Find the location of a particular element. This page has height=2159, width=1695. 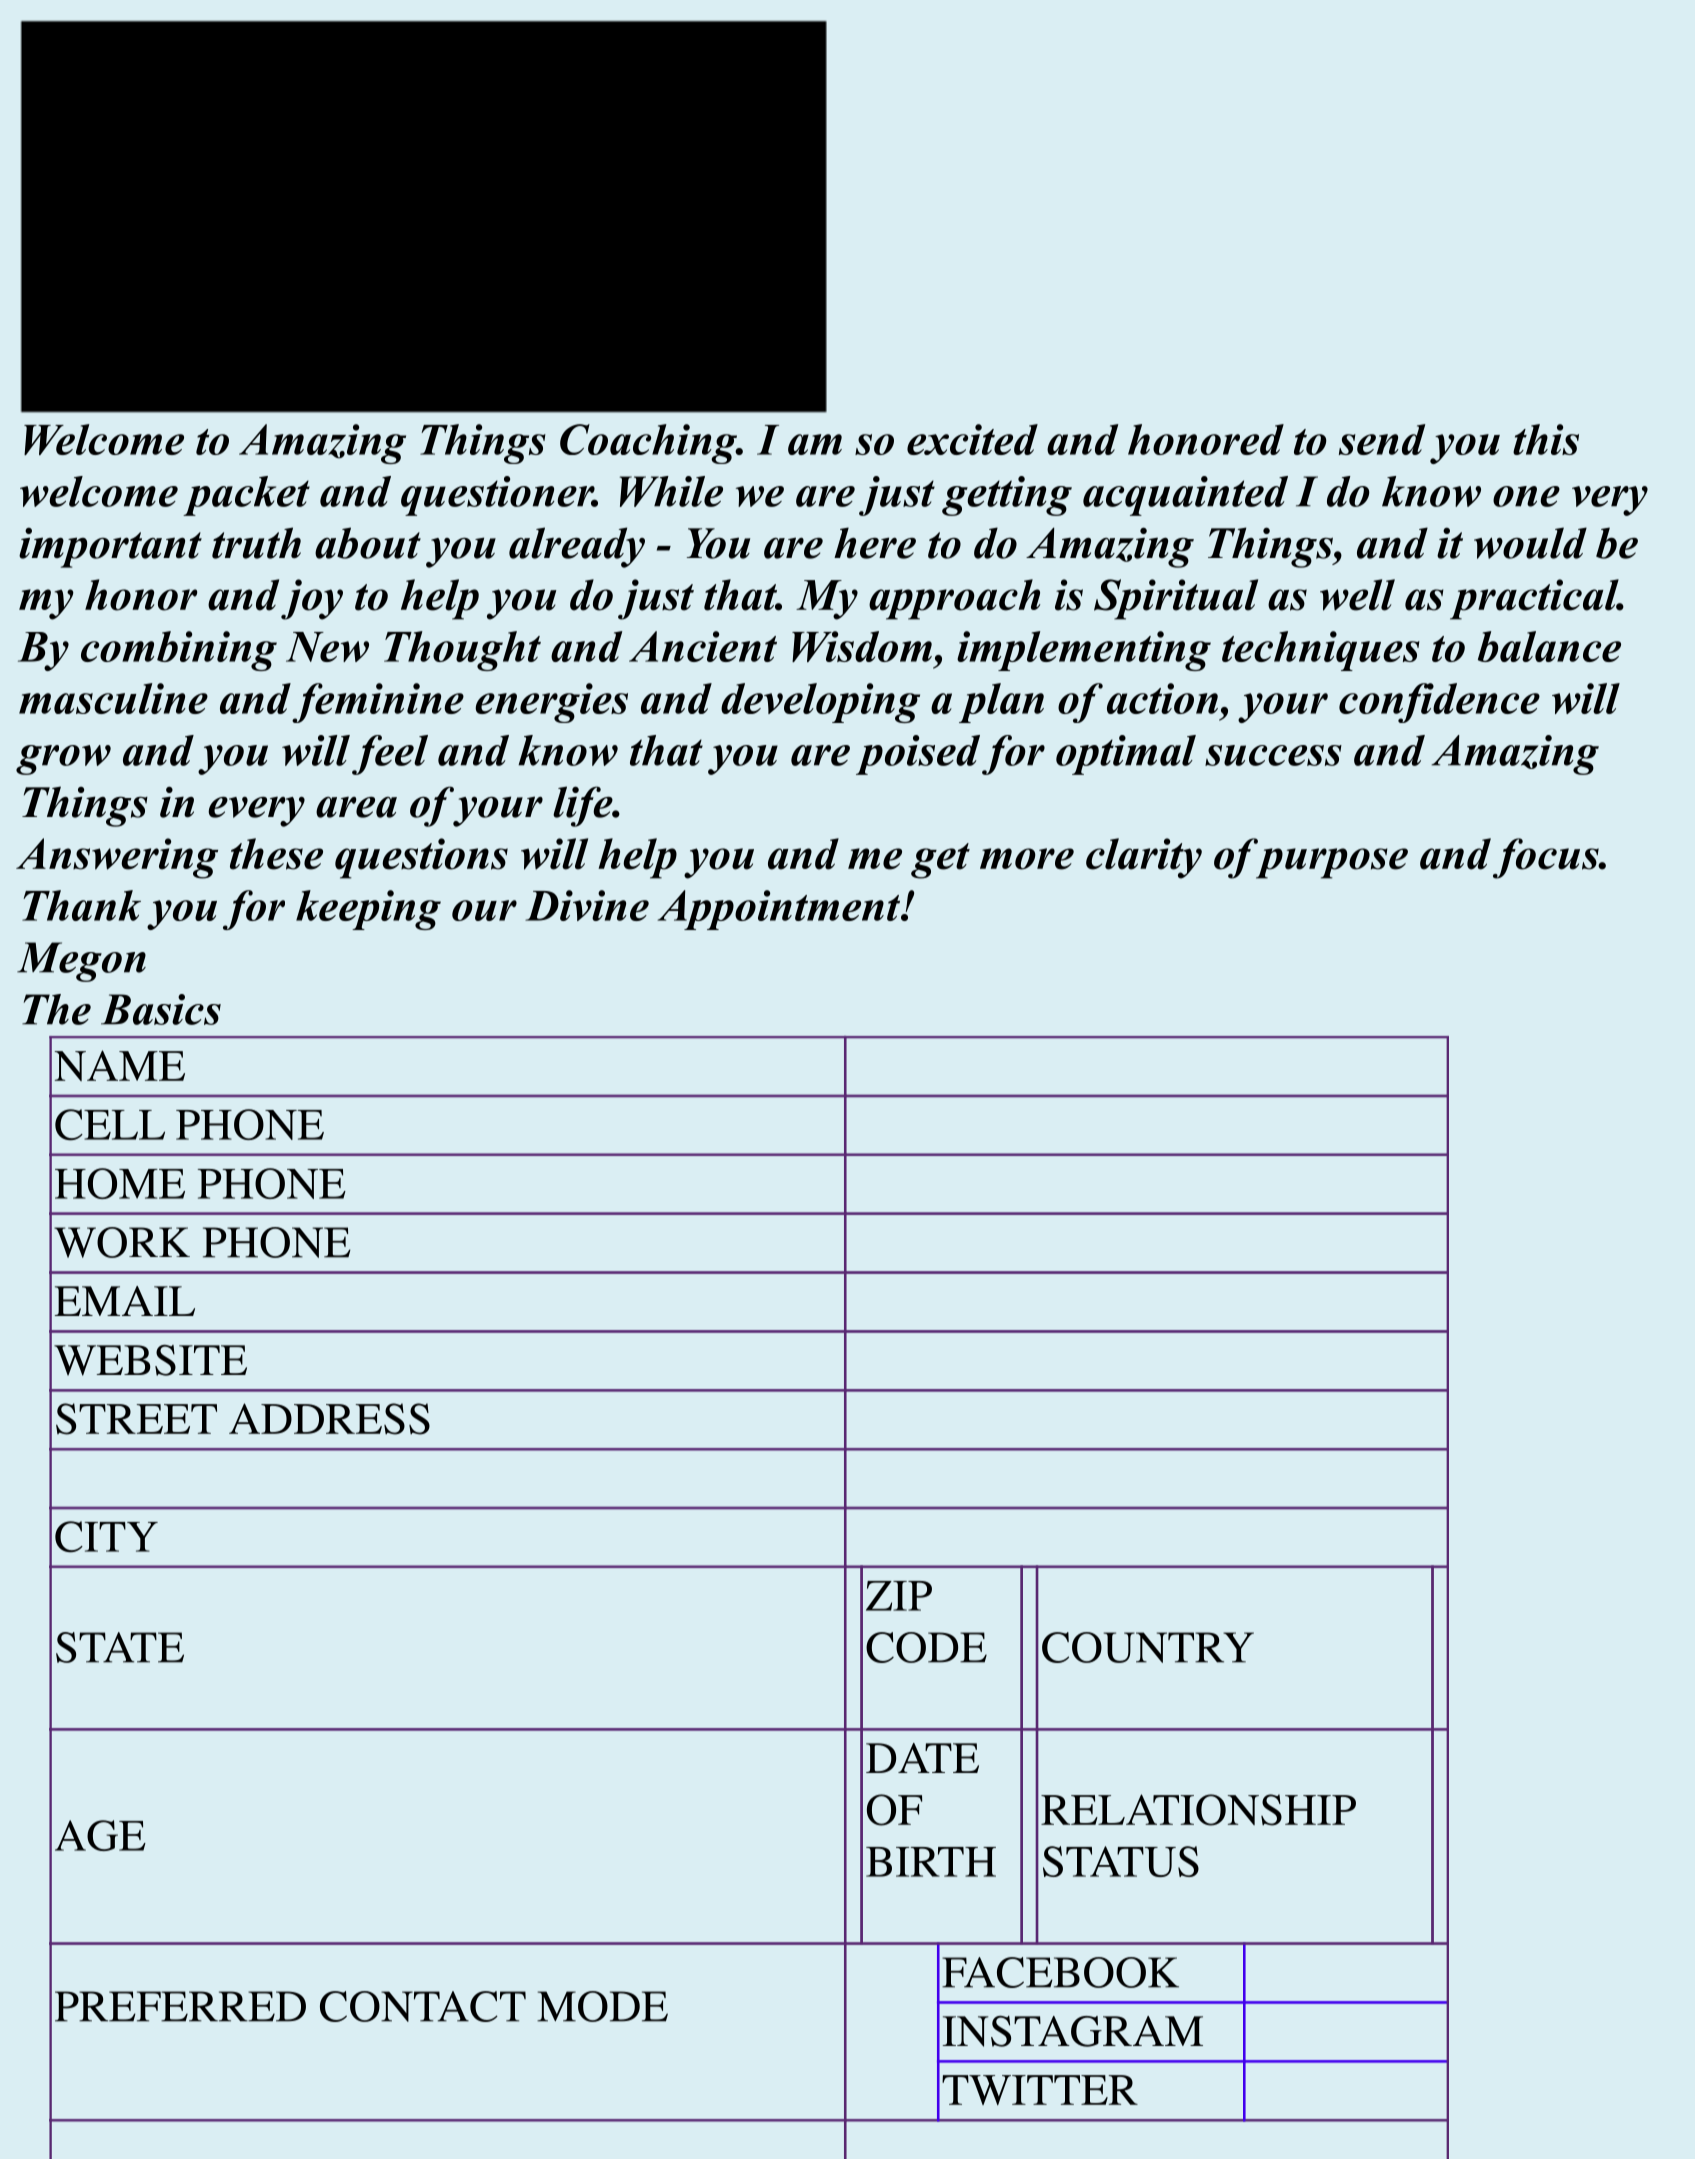

WORK is located at coordinates (122, 1242).
